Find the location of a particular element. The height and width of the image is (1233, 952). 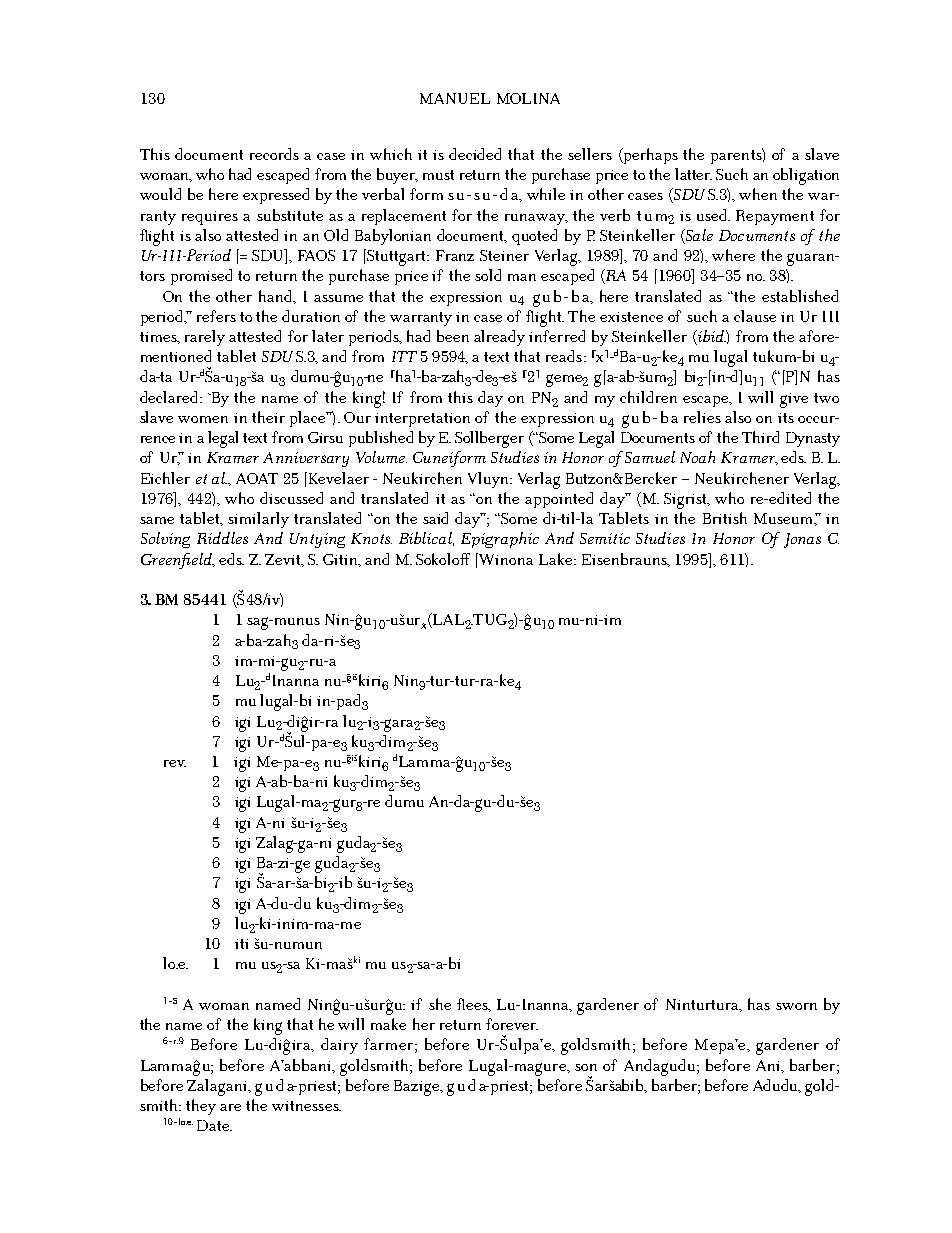

women is located at coordinates (203, 419).
